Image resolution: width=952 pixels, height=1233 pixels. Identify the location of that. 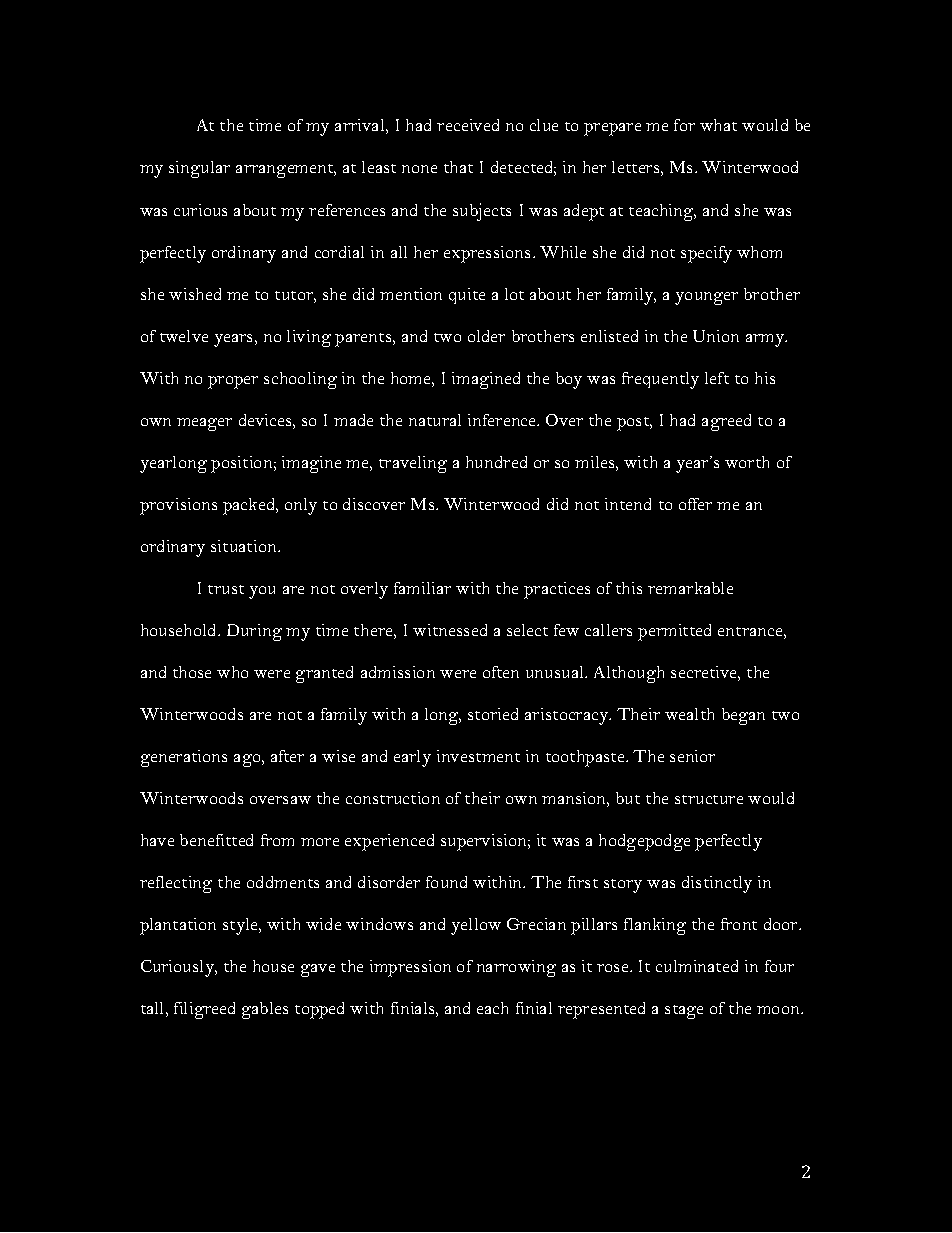
(458, 167).
